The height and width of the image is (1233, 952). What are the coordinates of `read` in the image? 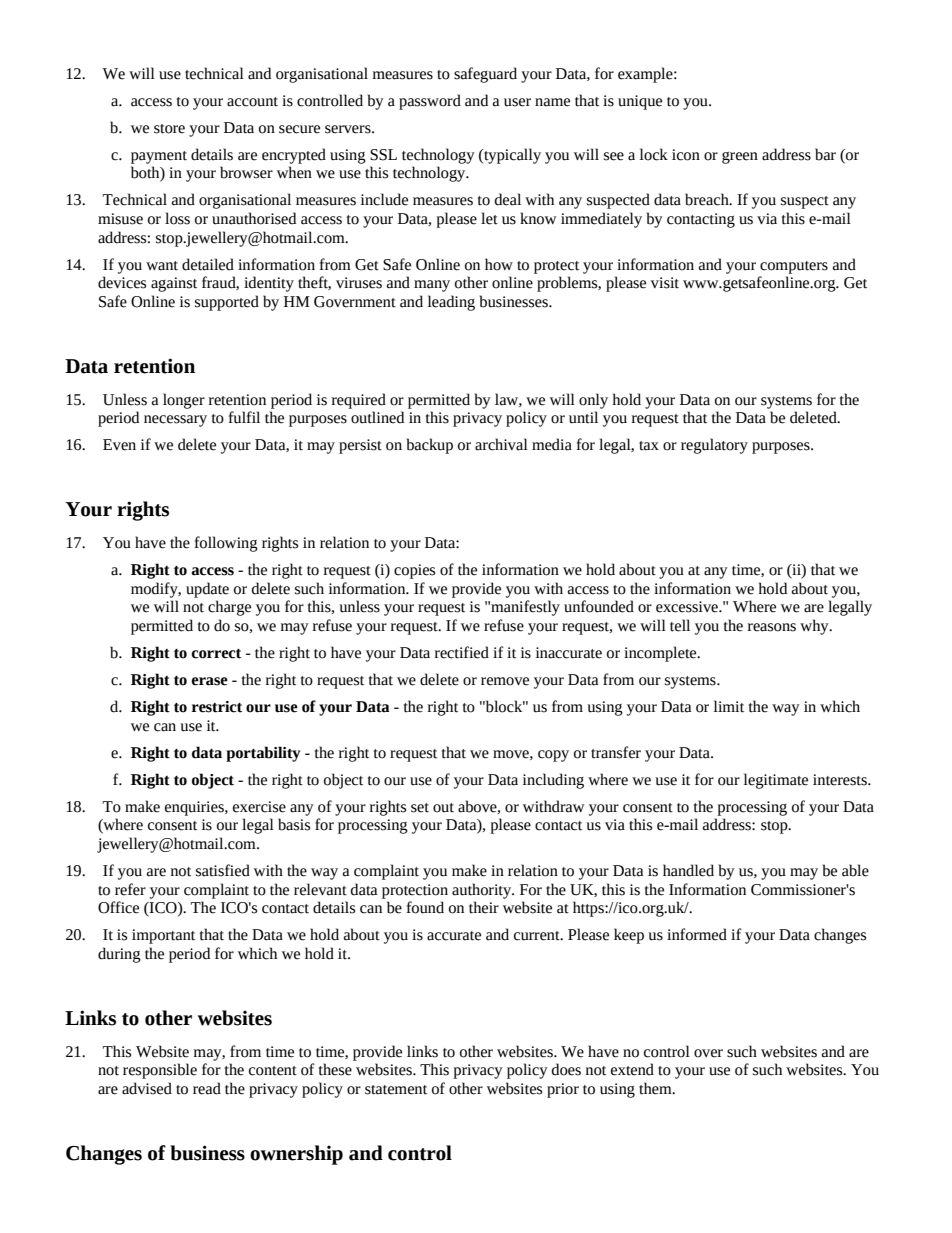 It's located at (207, 1088).
